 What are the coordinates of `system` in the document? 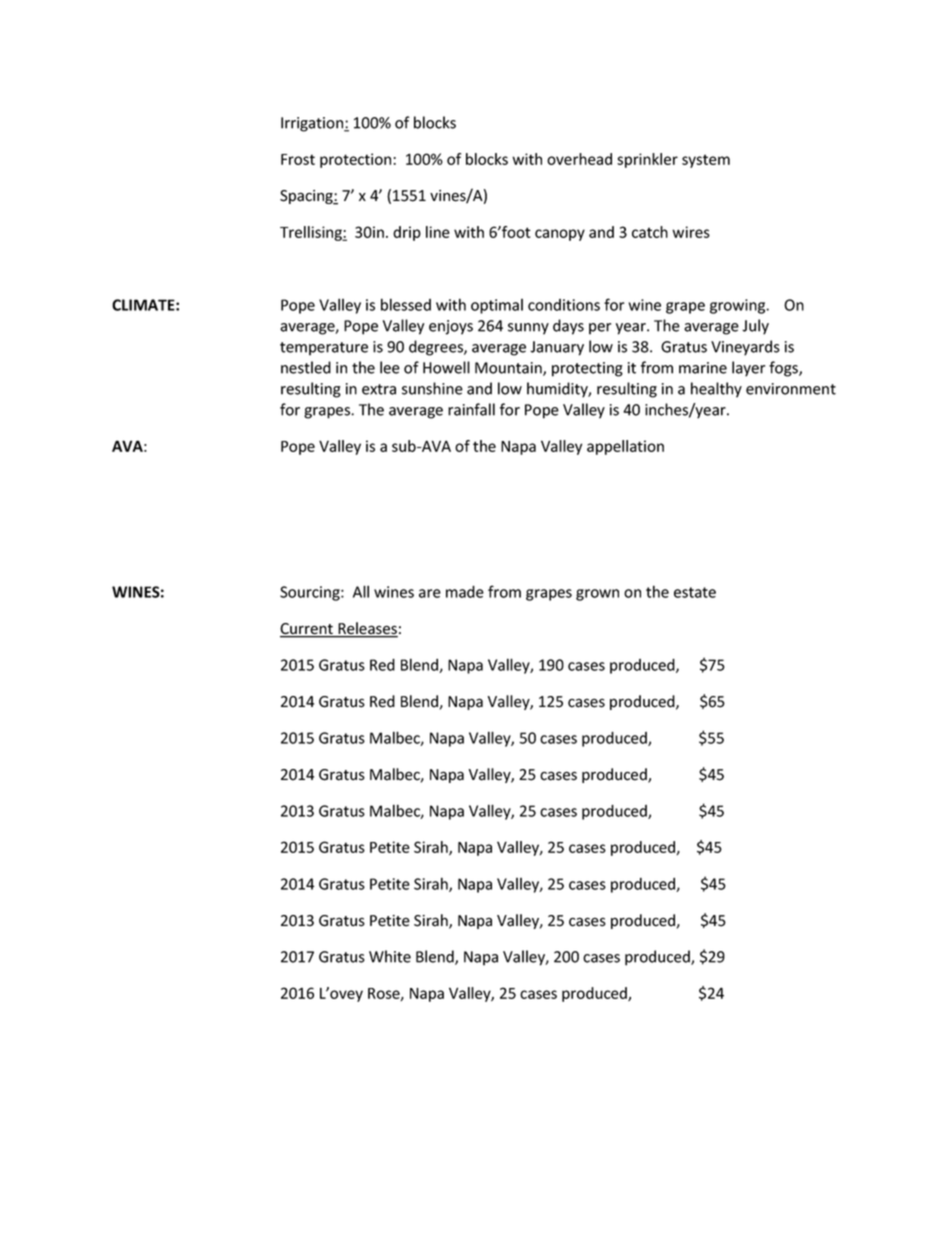 It's located at (706, 161).
